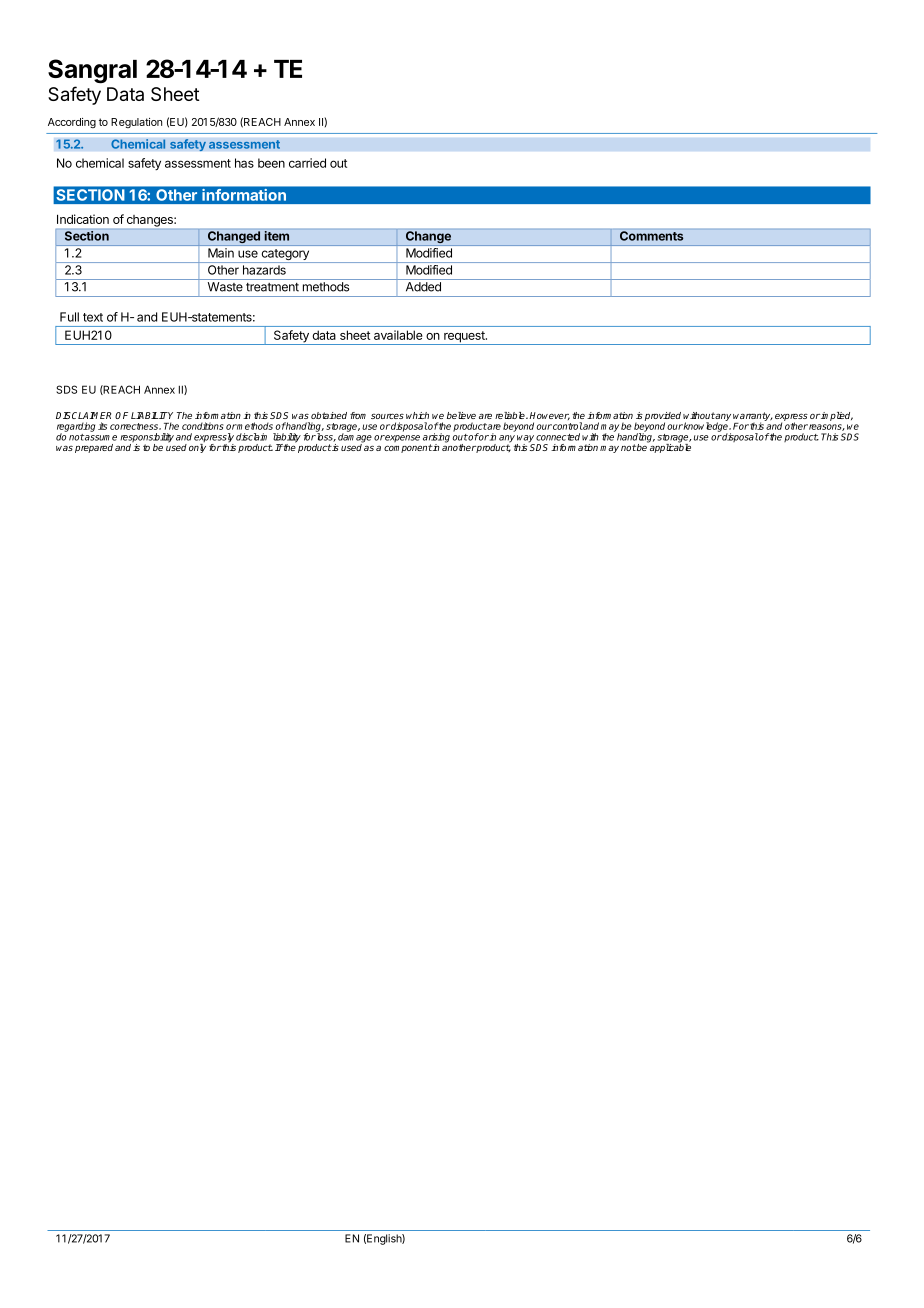  Describe the element at coordinates (402, 438) in the page. I see `expense` at that location.
